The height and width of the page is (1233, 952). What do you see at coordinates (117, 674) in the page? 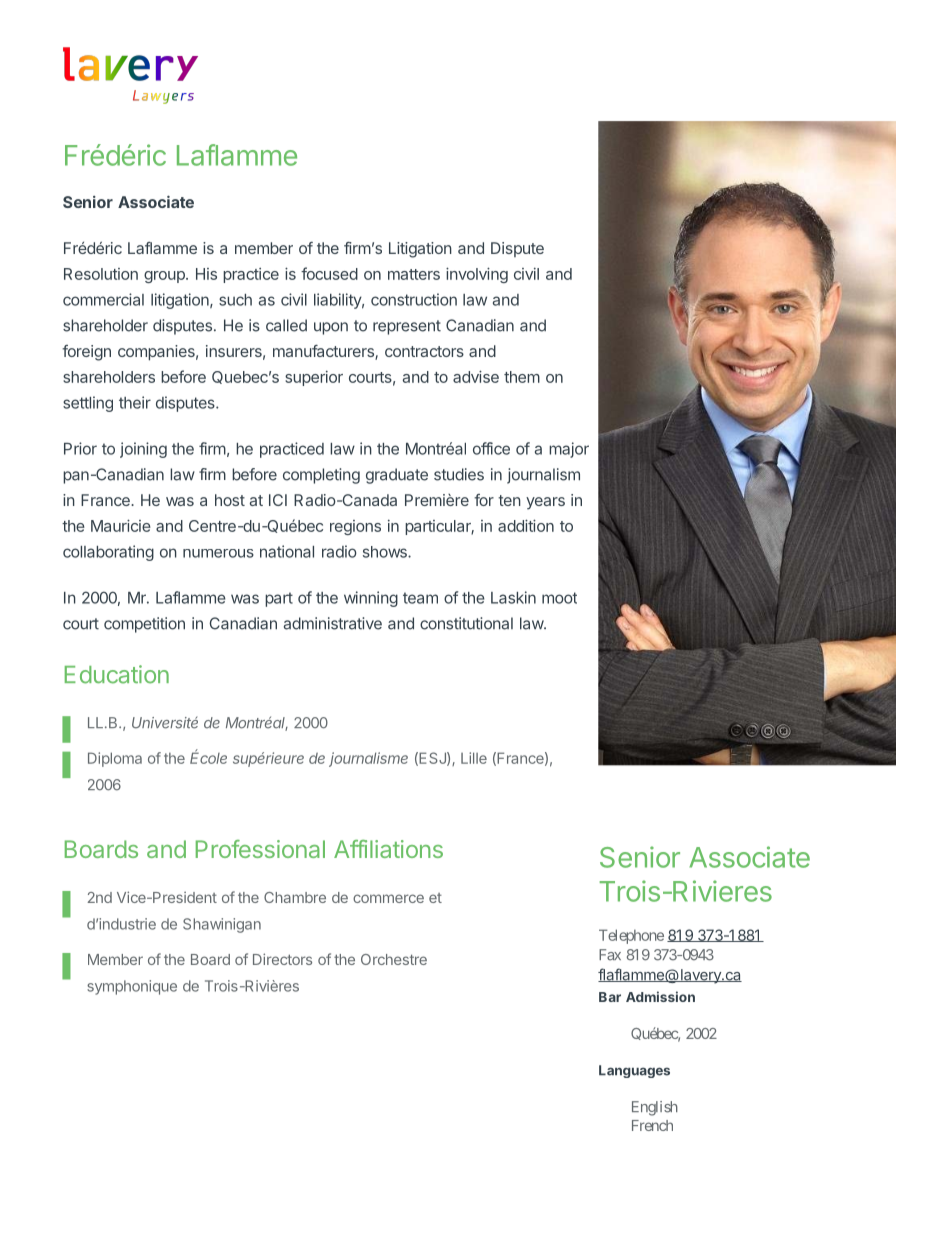
I see `Education` at bounding box center [117, 674].
